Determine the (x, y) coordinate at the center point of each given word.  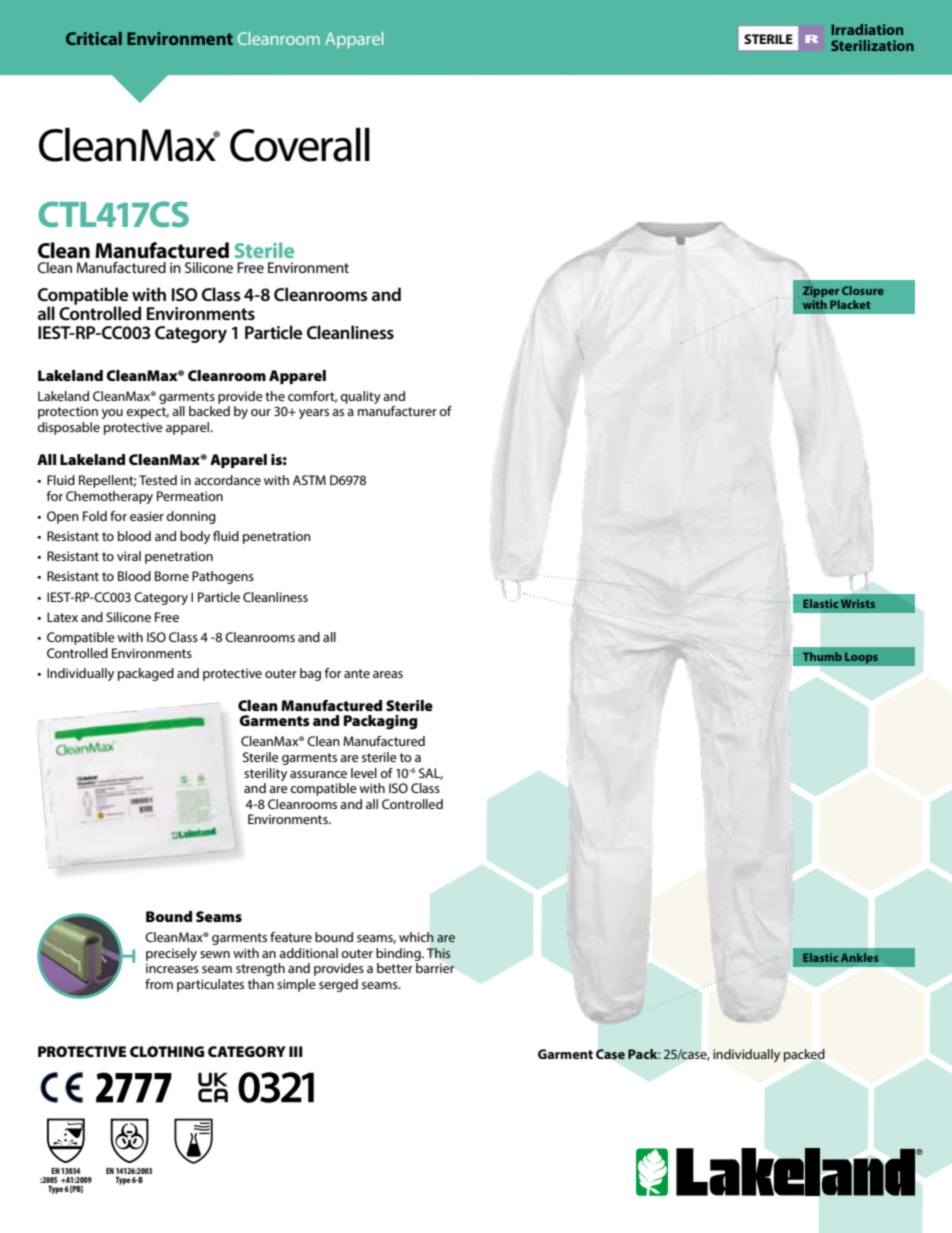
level (364, 773)
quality (360, 397)
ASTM (309, 480)
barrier (435, 968)
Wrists (858, 603)
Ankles (859, 957)
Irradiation (867, 29)
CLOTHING (167, 1051)
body (195, 537)
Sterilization (872, 45)
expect (147, 413)
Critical (94, 38)
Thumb (822, 656)
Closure (863, 290)
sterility (265, 774)
